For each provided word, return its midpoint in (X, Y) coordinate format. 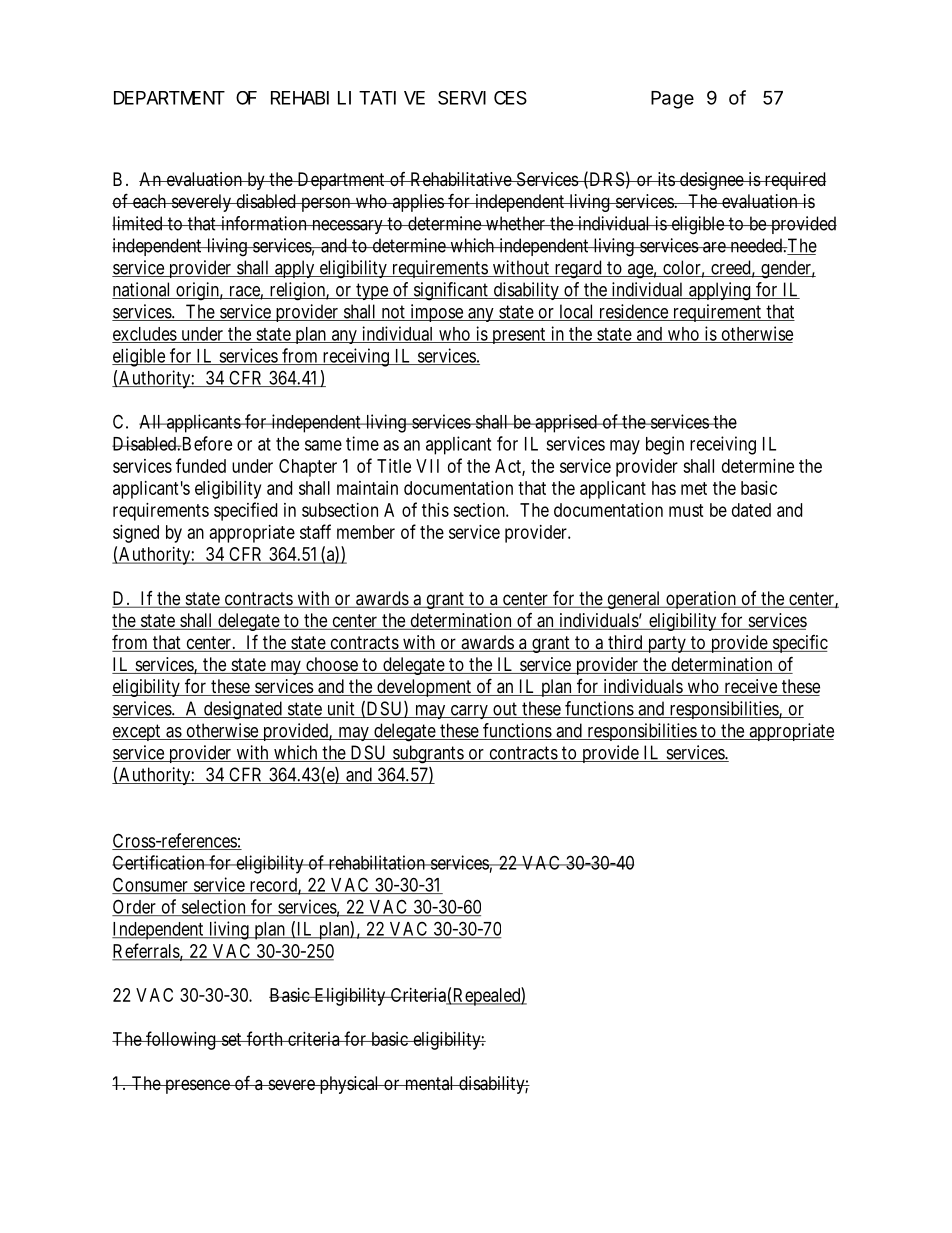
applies (418, 203)
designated (243, 710)
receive (750, 687)
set (231, 1039)
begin (665, 445)
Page (672, 100)
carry (469, 712)
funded (201, 465)
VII (427, 466)
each (150, 201)
